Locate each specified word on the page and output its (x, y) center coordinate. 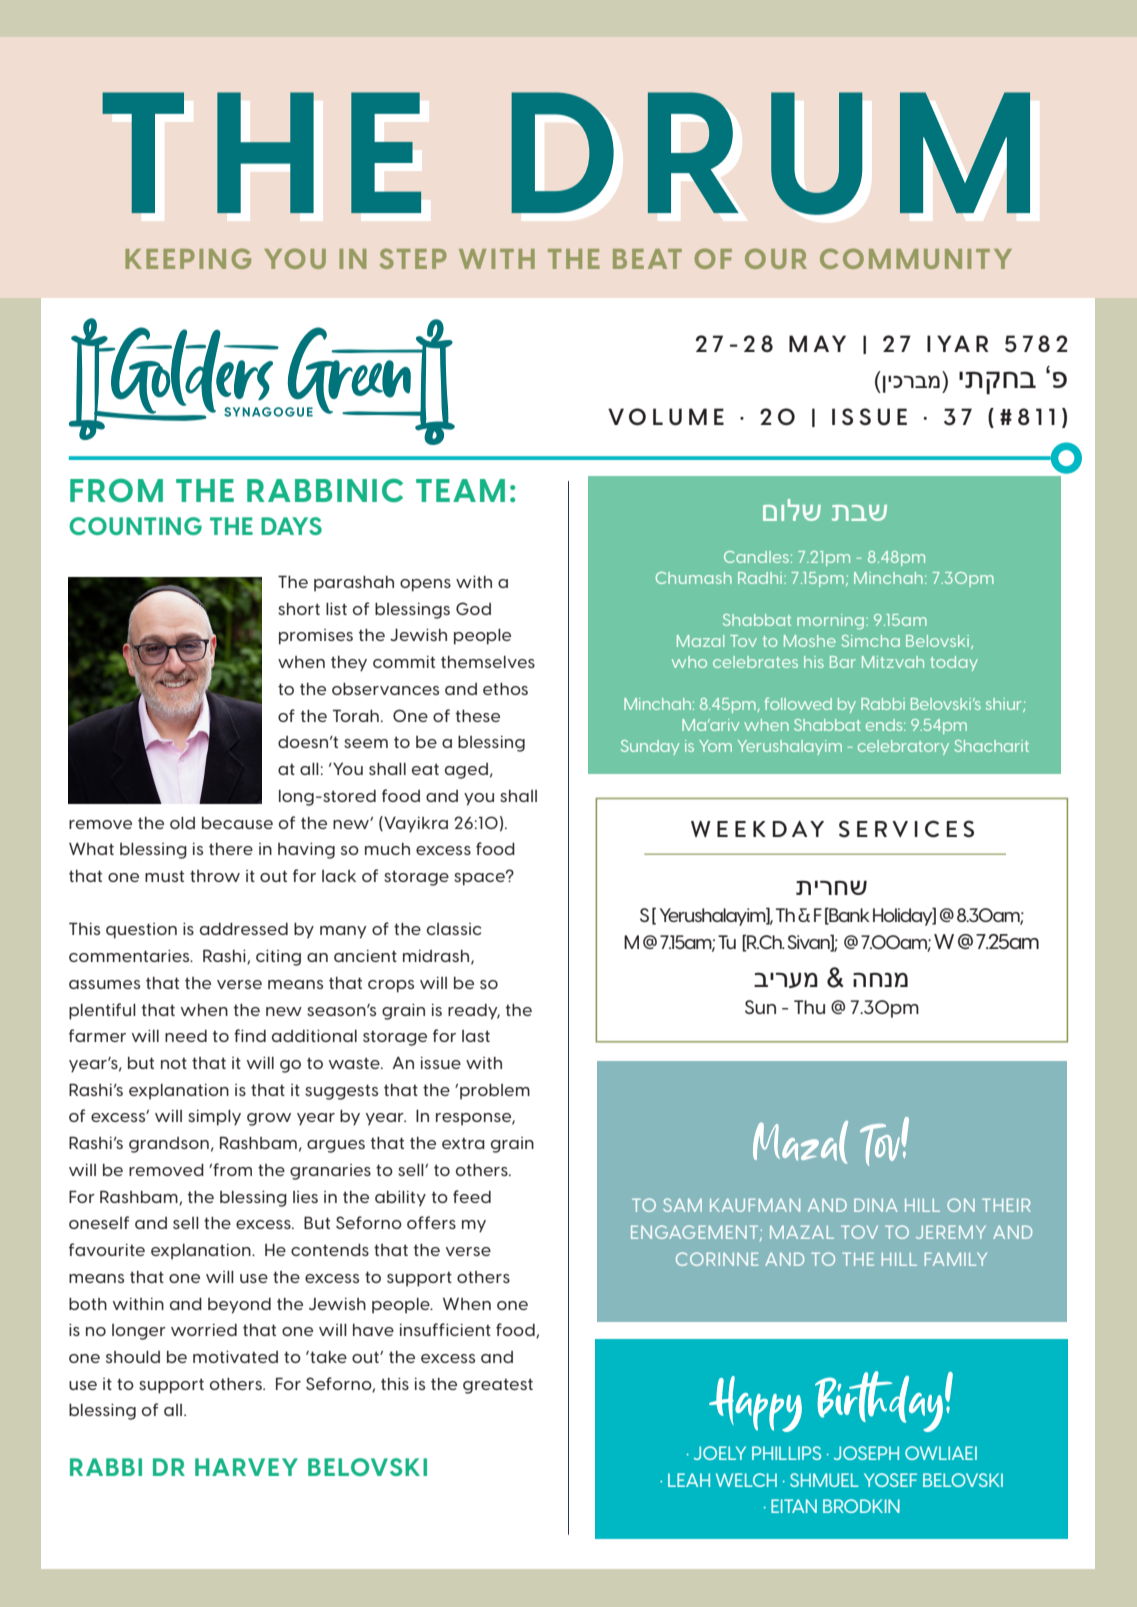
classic (454, 929)
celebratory (903, 747)
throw (215, 876)
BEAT (647, 259)
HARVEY (246, 1467)
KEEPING (188, 258)
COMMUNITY (916, 258)
